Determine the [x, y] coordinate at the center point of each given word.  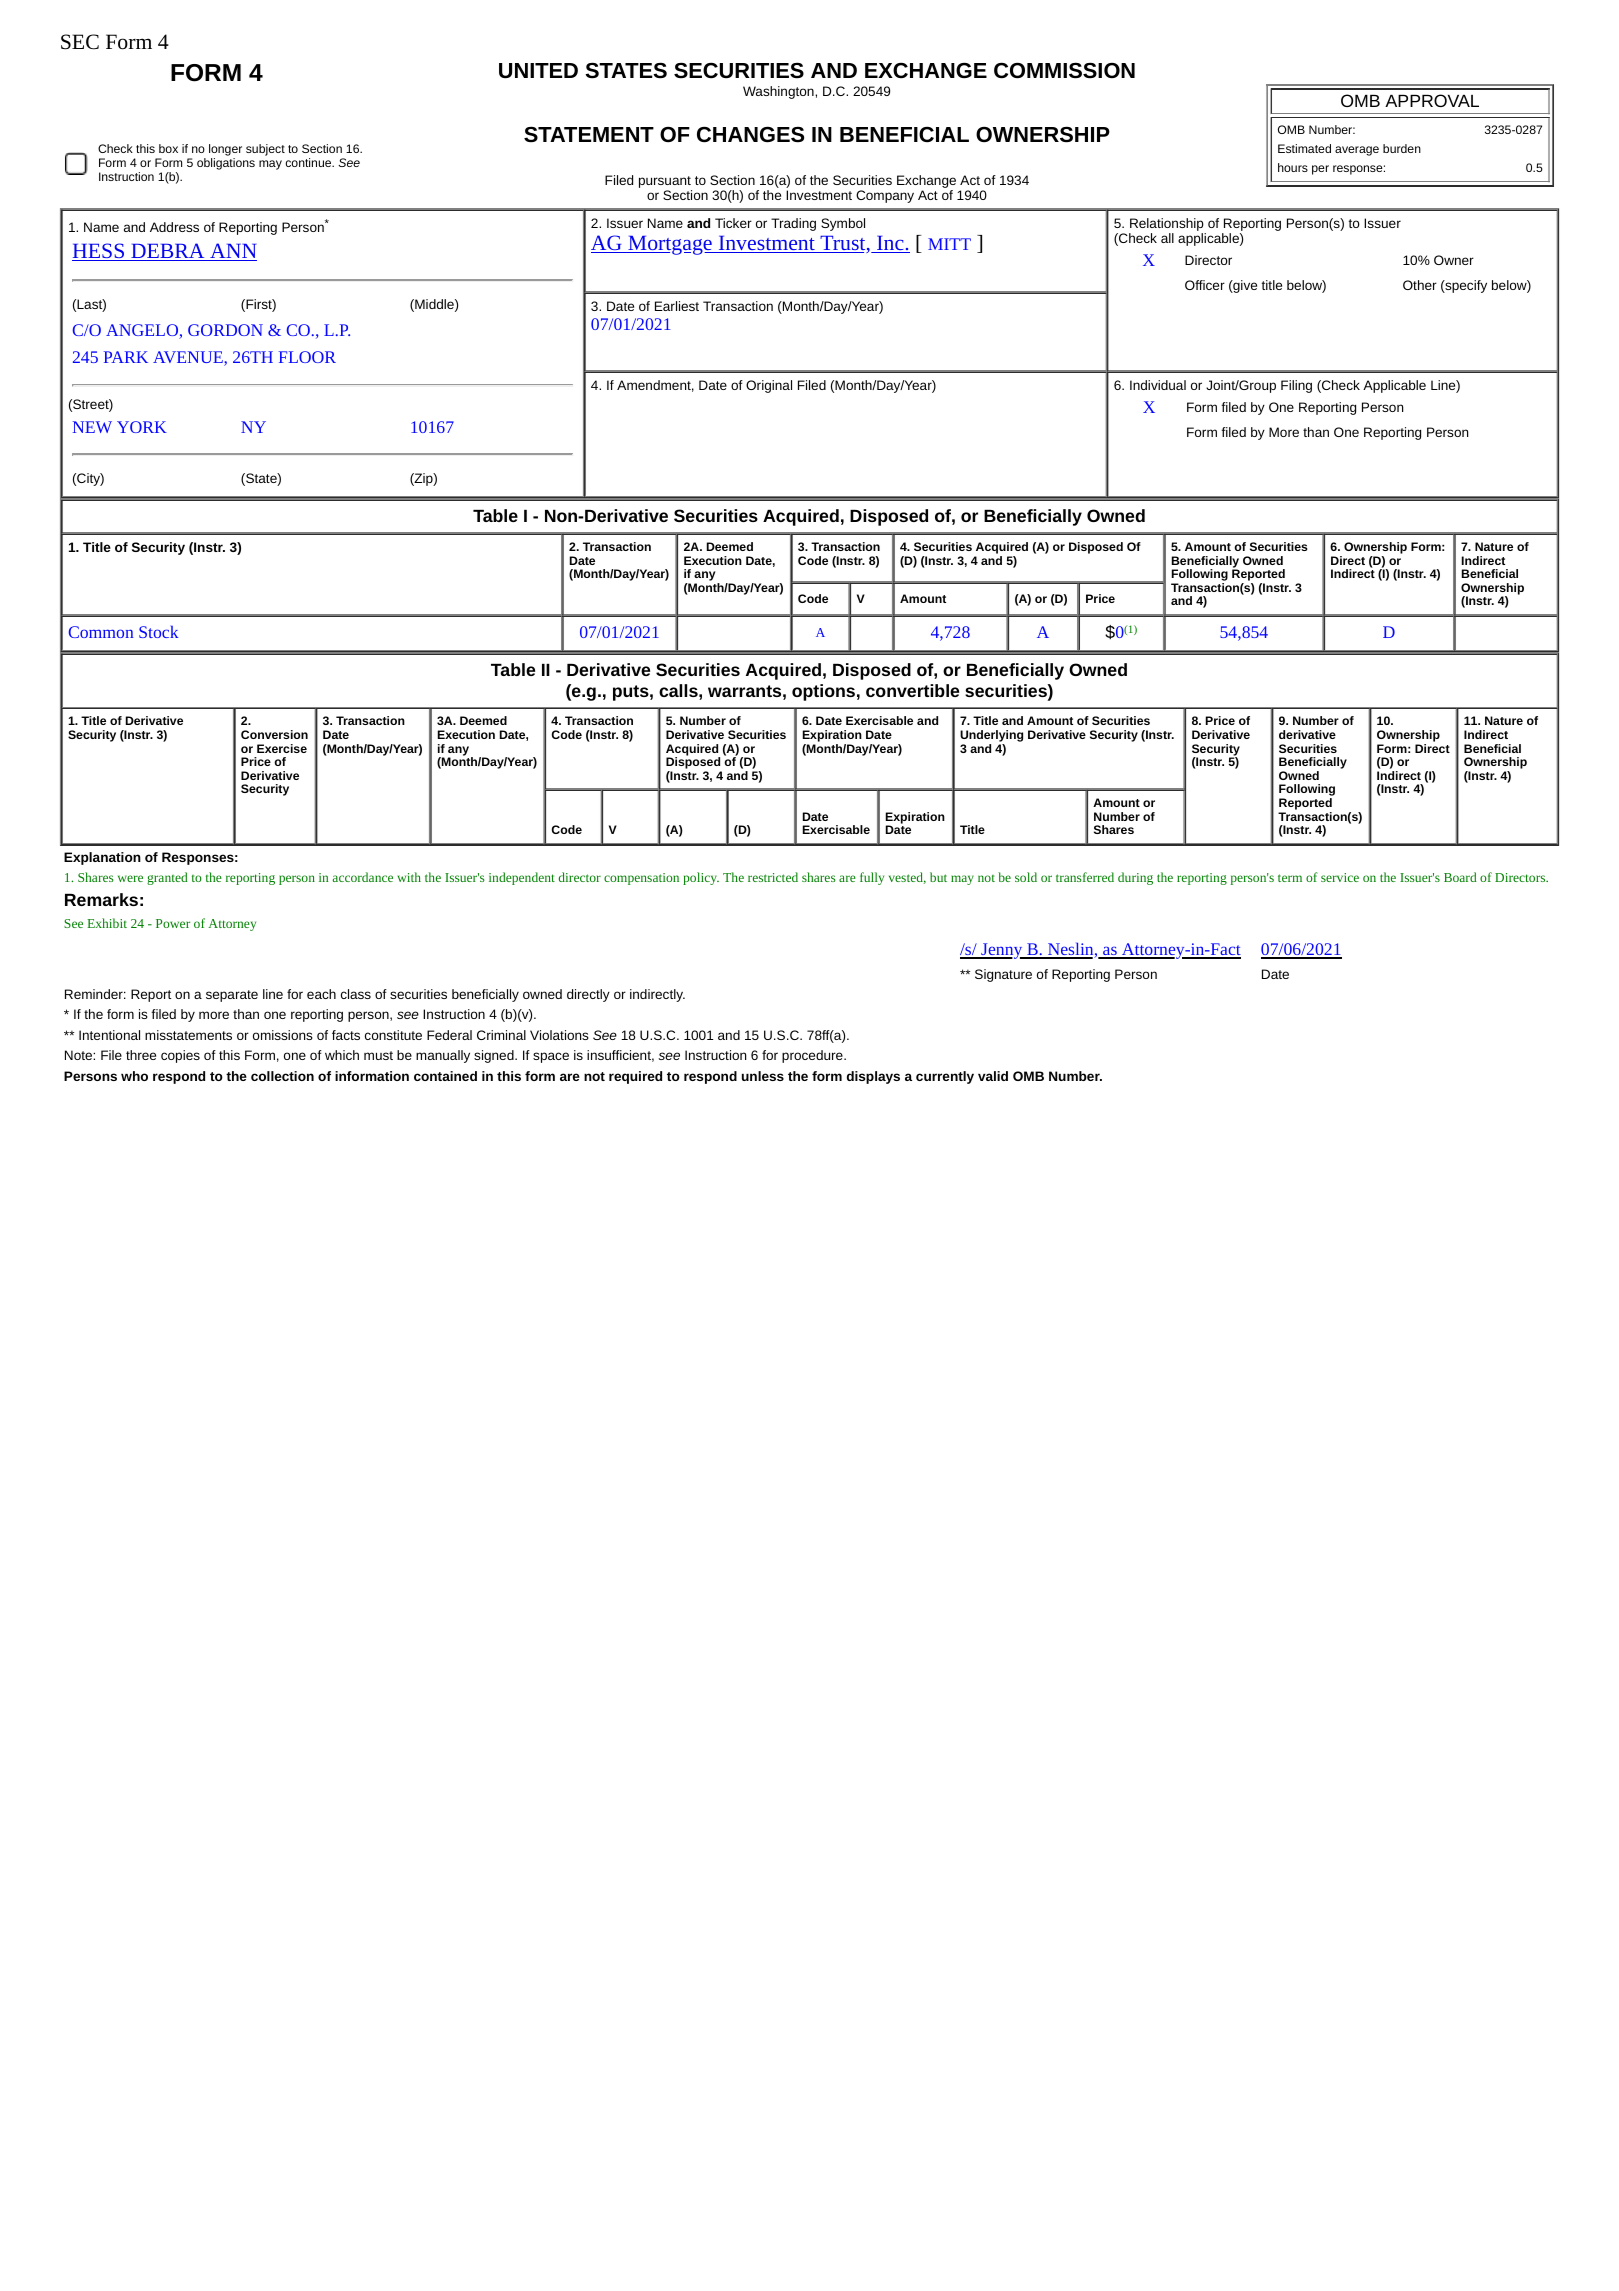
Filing [1296, 386]
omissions [283, 1035]
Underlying [991, 736]
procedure [813, 1056]
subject [265, 150]
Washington [779, 92]
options [823, 692]
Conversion [274, 734]
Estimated [1304, 148]
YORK [142, 427]
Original [769, 386]
